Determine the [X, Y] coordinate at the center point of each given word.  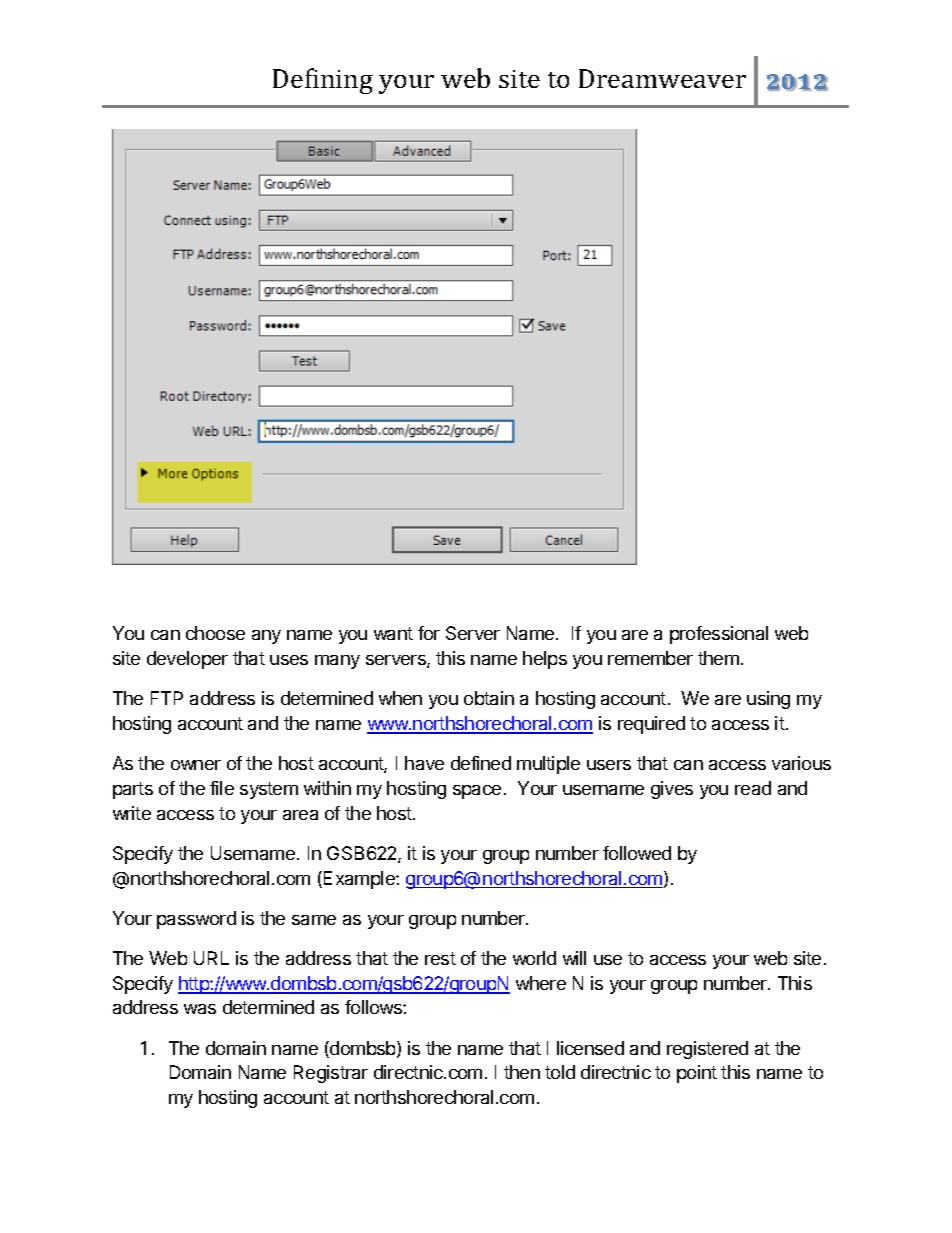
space [477, 792]
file [222, 788]
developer [187, 660]
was [200, 1009]
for [429, 633]
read [753, 788]
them [718, 658]
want [393, 633]
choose [215, 633]
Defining [323, 81]
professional [719, 635]
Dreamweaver [662, 78]
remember [650, 658]
